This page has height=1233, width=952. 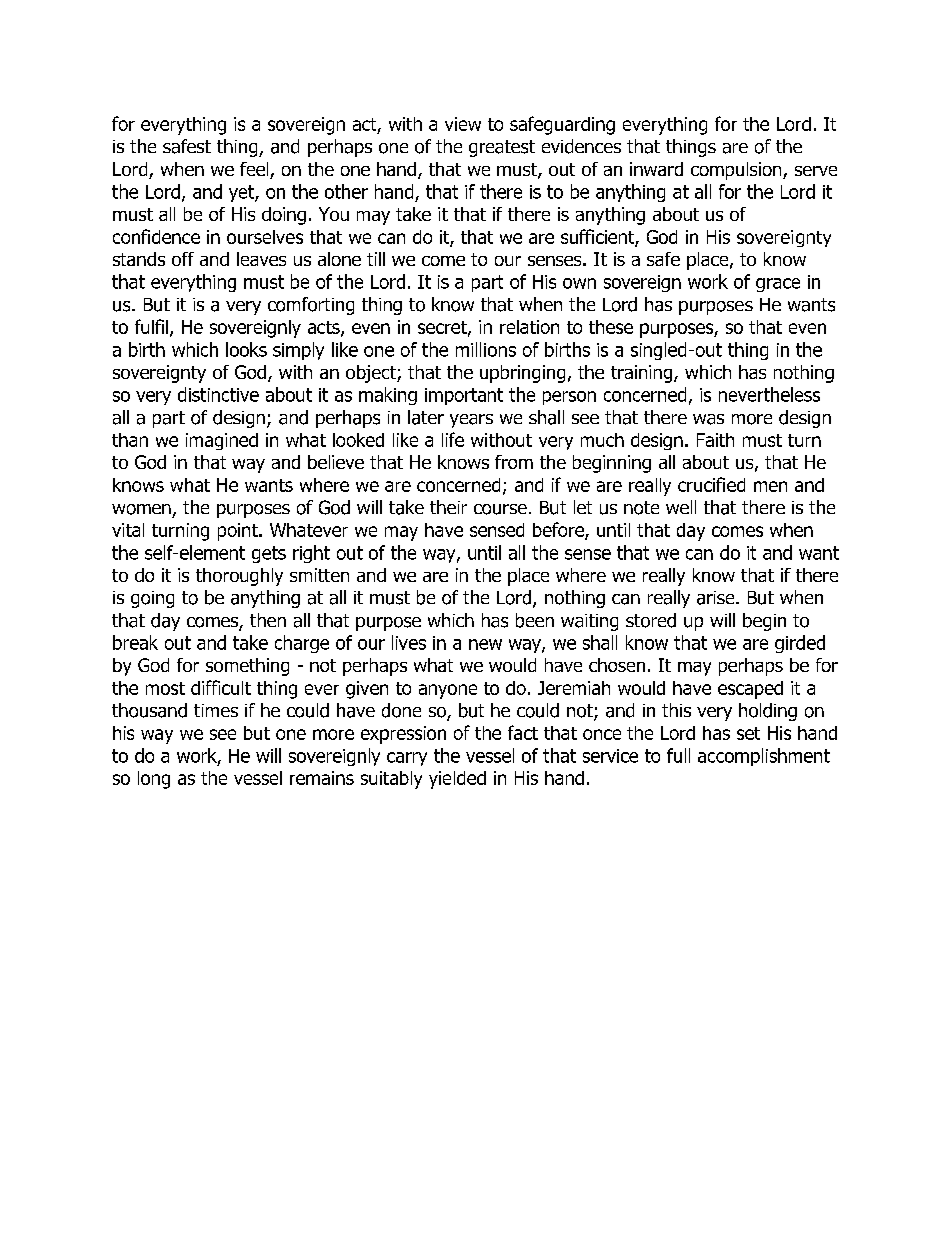 I want to click on off, so click(x=183, y=259).
